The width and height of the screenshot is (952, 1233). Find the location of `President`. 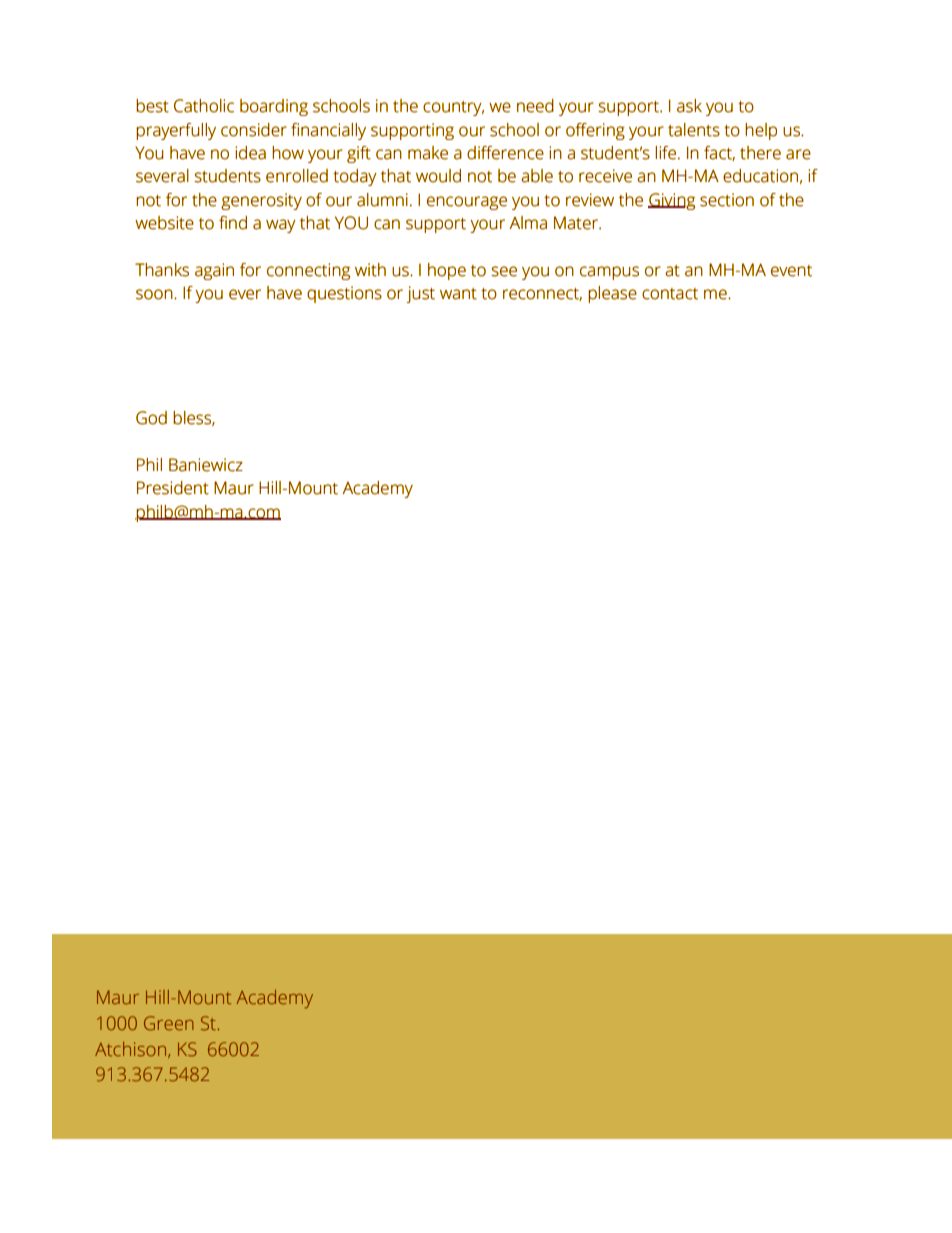

President is located at coordinates (173, 488).
